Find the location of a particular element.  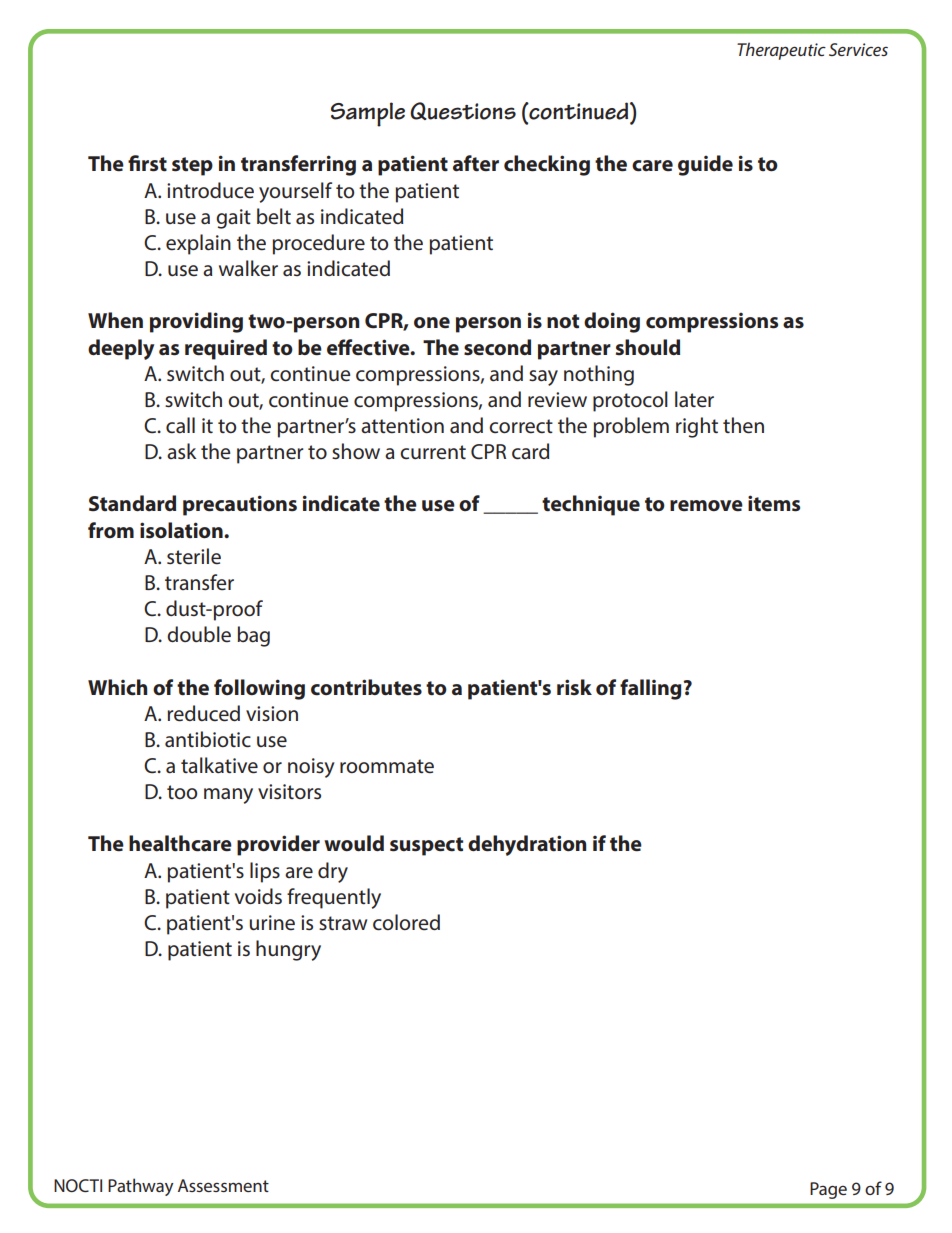

urine is located at coordinates (272, 923).
